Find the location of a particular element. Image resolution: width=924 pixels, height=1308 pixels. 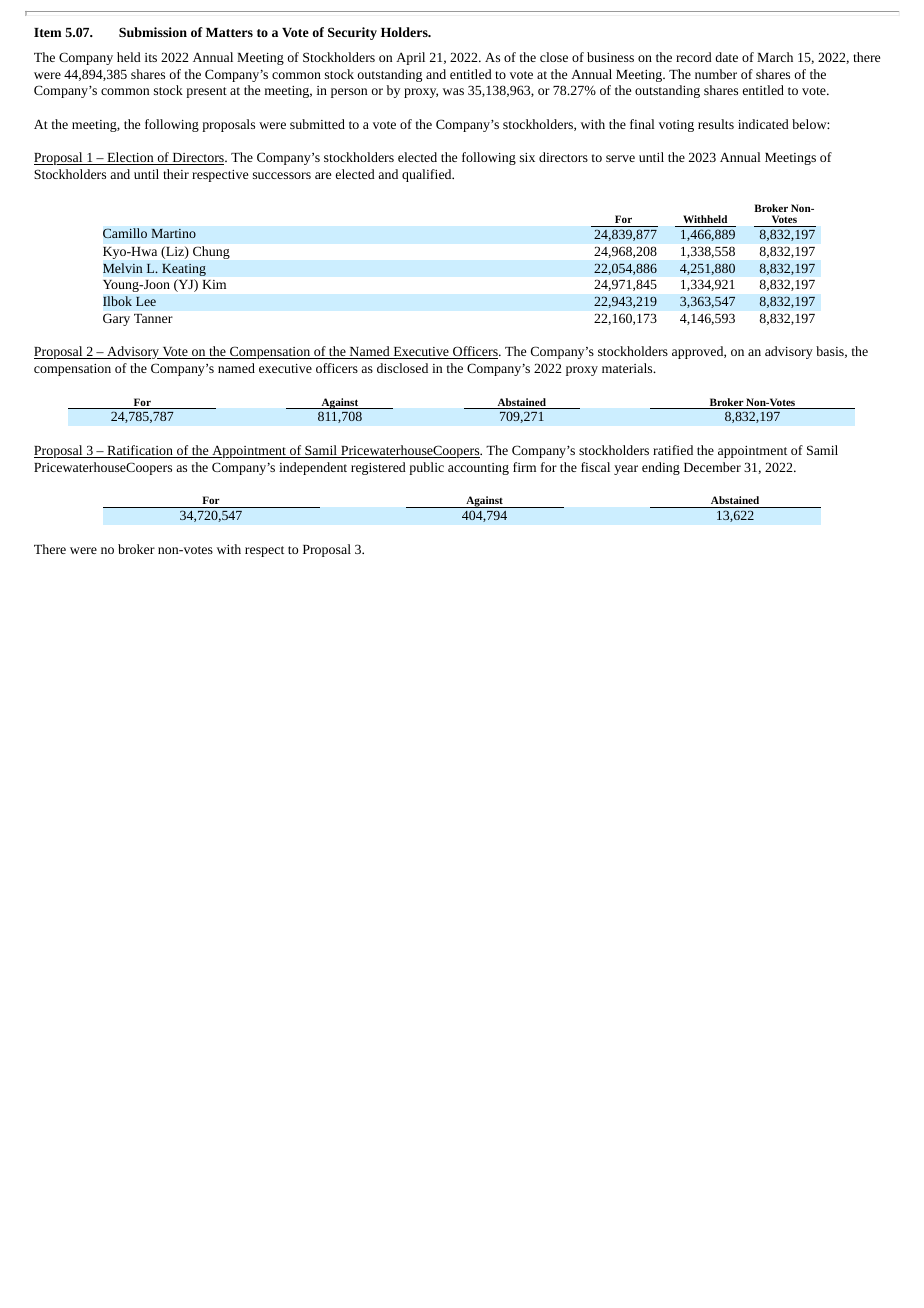

qualified is located at coordinates (428, 175).
